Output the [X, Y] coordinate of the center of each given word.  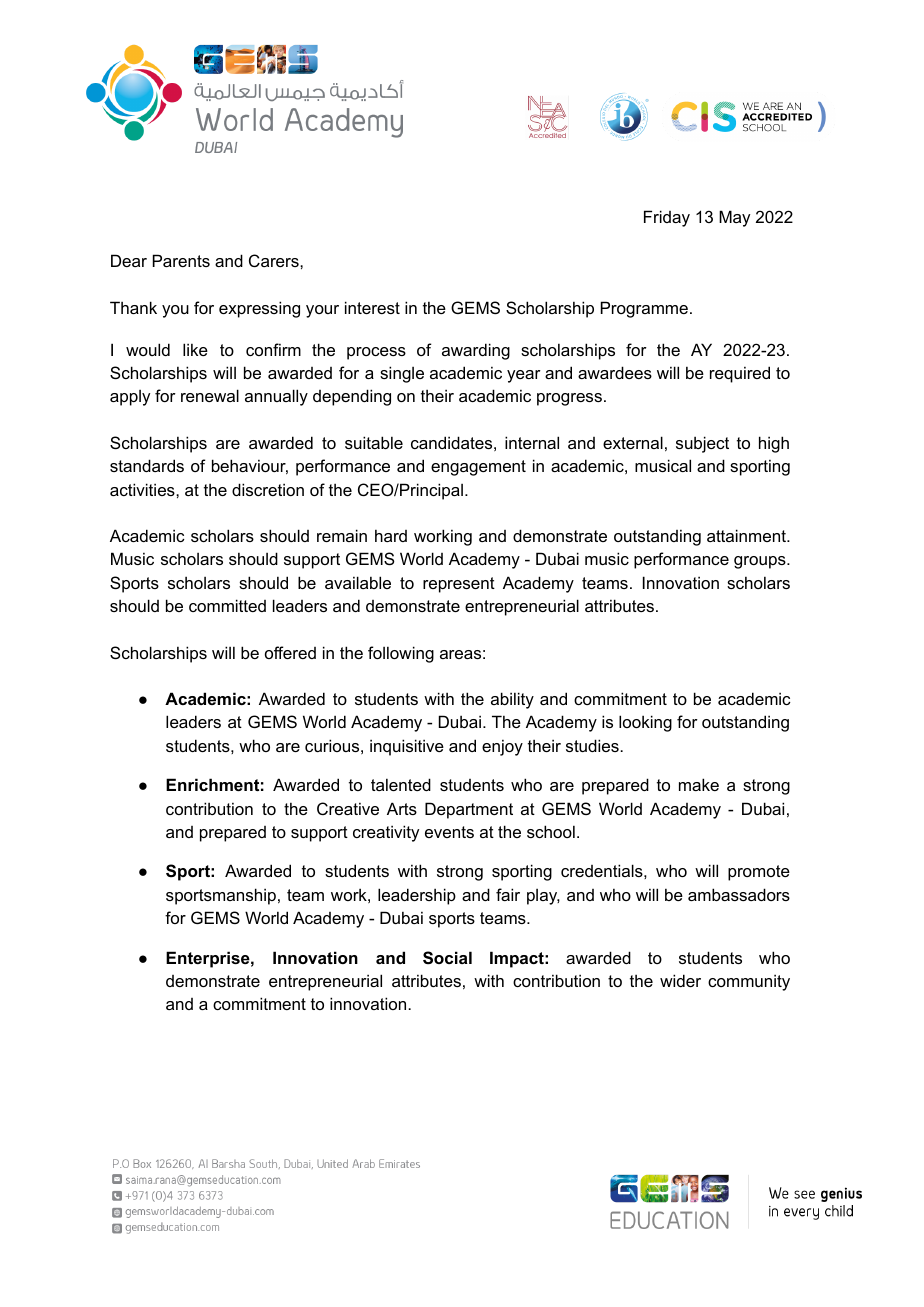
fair [508, 894]
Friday [667, 218]
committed [227, 605]
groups [761, 562]
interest [372, 307]
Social [447, 958]
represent [459, 585]
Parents [181, 260]
